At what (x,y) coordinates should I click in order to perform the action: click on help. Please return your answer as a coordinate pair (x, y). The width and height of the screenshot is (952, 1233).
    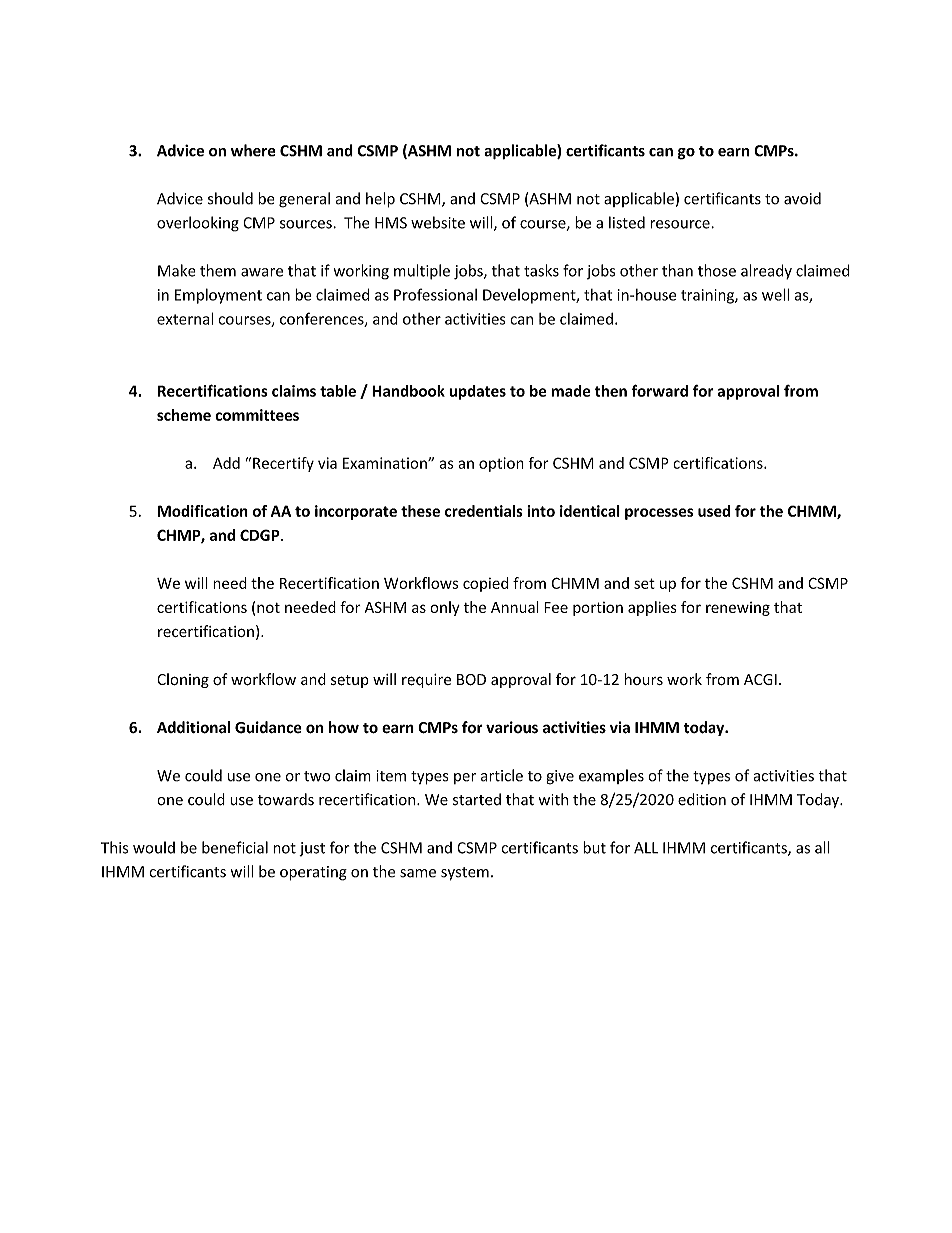
    Looking at the image, I should click on (380, 200).
